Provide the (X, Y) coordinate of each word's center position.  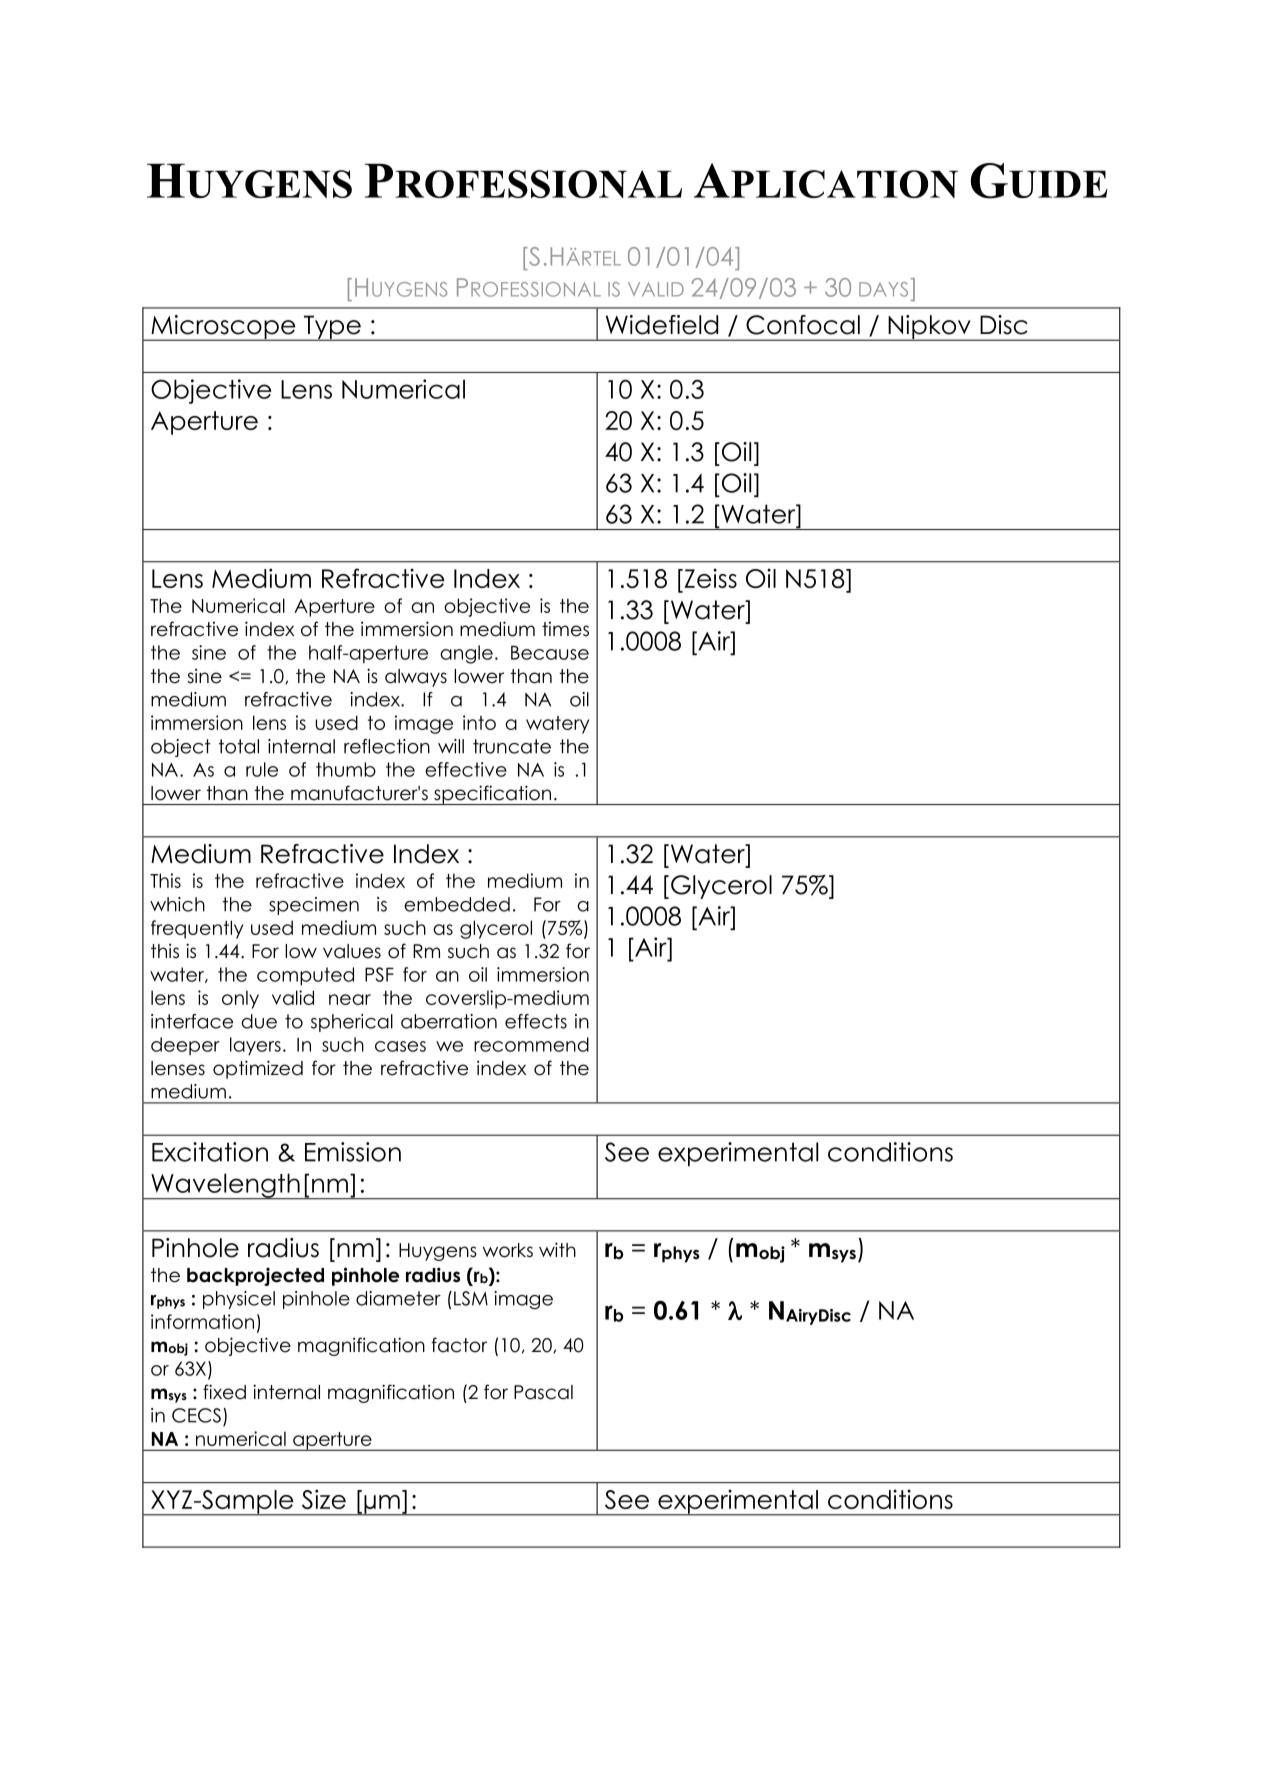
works (508, 1250)
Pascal (543, 1392)
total (239, 746)
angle (466, 654)
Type (332, 328)
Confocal (803, 325)
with (557, 1249)
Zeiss (709, 578)
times (565, 629)
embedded (457, 904)
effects (536, 1021)
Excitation (210, 1152)
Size (324, 1499)
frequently (197, 929)
